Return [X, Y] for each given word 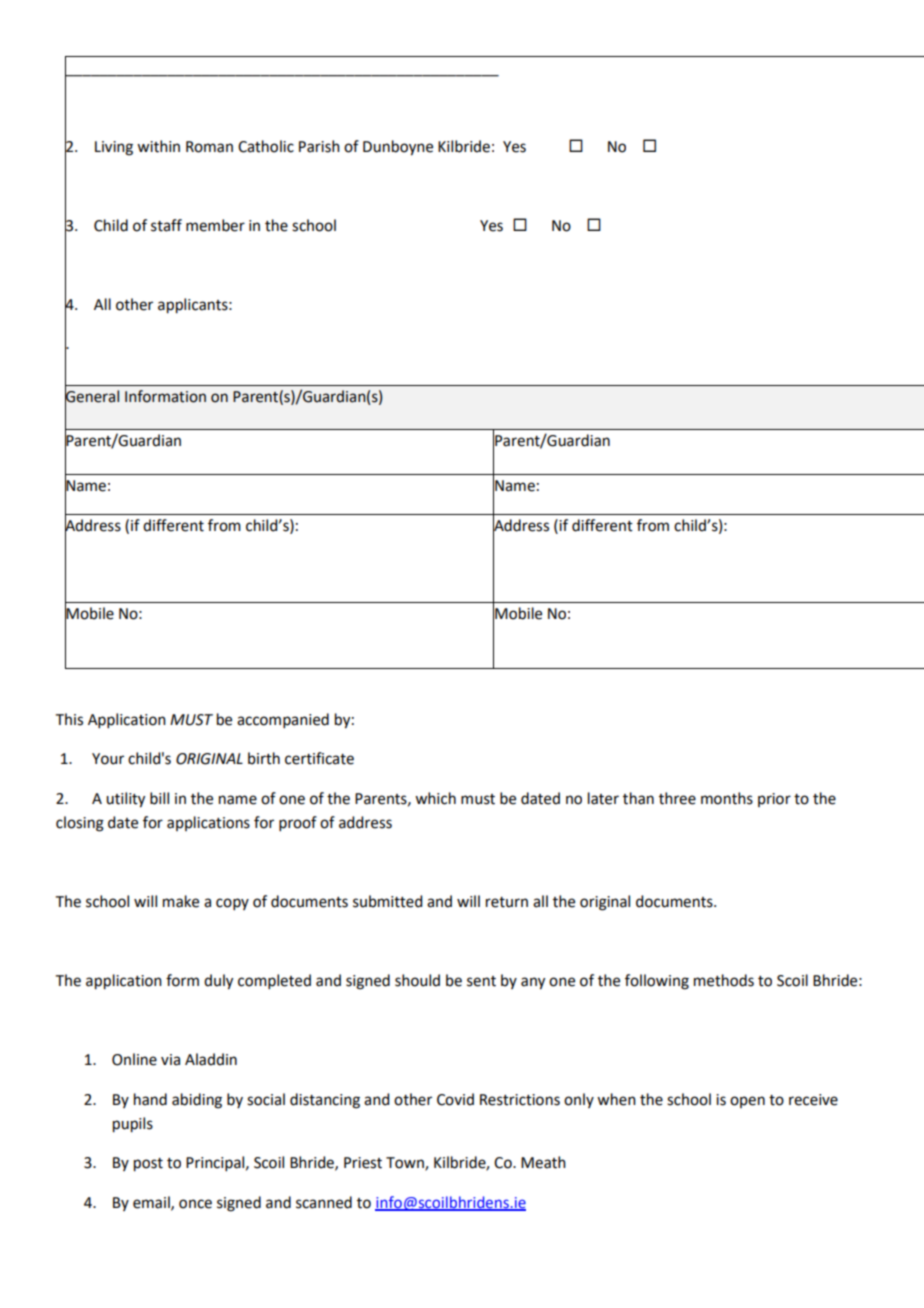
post [148, 1165]
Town [406, 1164]
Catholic [266, 146]
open [747, 1102]
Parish [319, 146]
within [158, 146]
